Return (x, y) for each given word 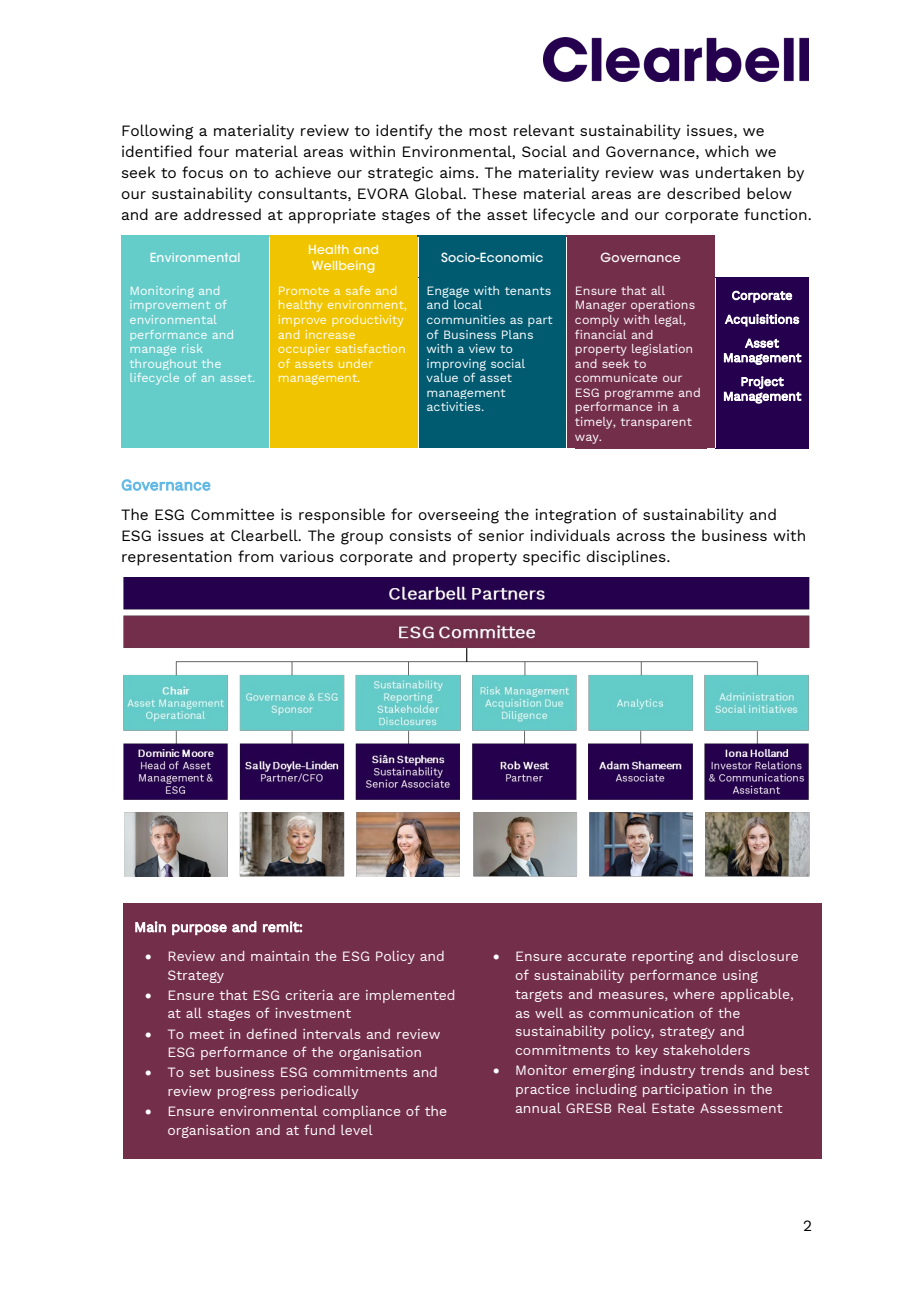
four (213, 151)
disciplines (627, 558)
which (727, 151)
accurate (597, 956)
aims (458, 172)
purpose (199, 929)
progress (246, 1093)
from (255, 556)
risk (192, 348)
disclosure (763, 956)
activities (455, 406)
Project (762, 382)
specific (551, 558)
